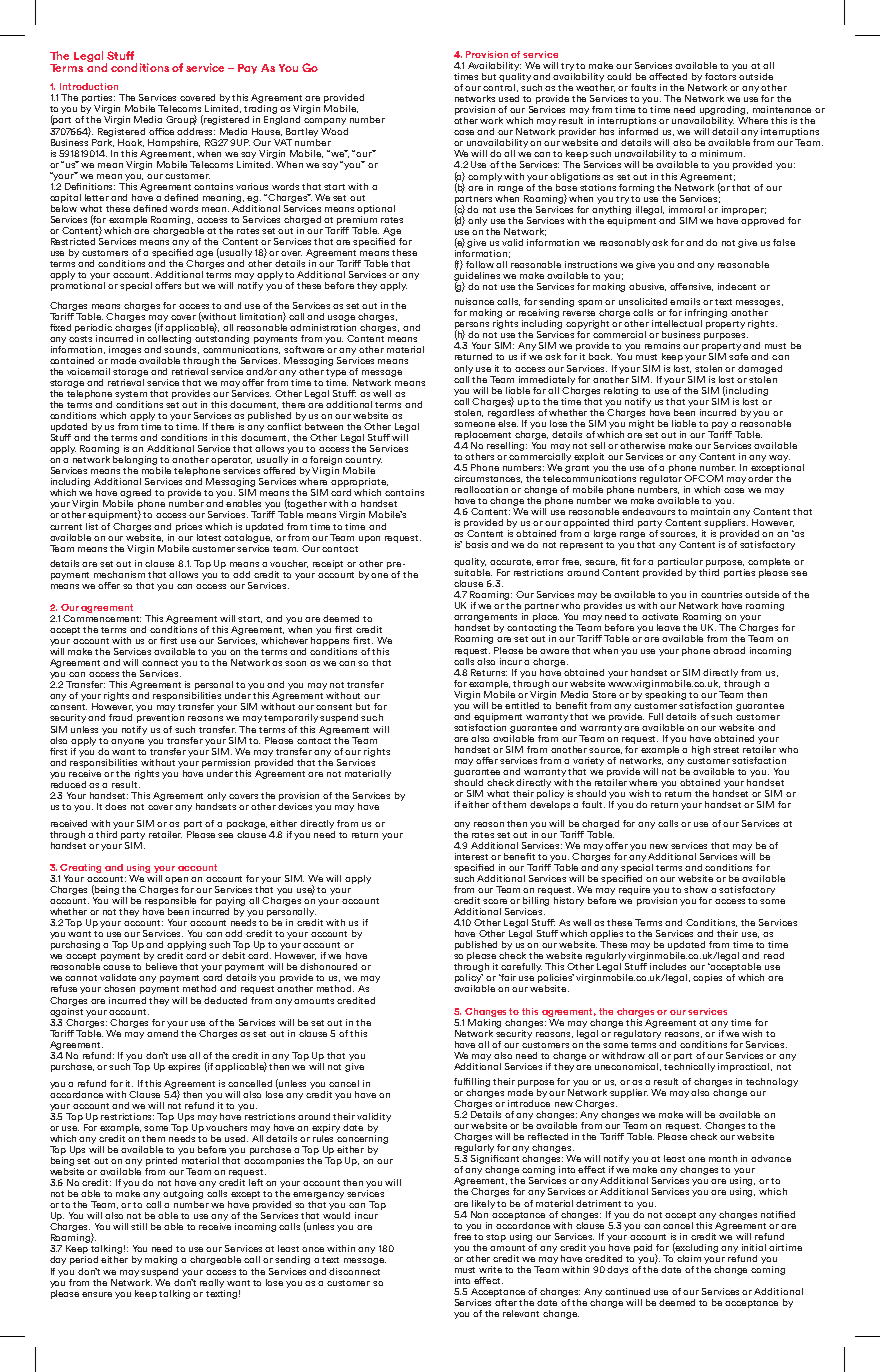 The image size is (880, 1372). What do you see at coordinates (665, 694) in the page?
I see `speaking` at bounding box center [665, 694].
